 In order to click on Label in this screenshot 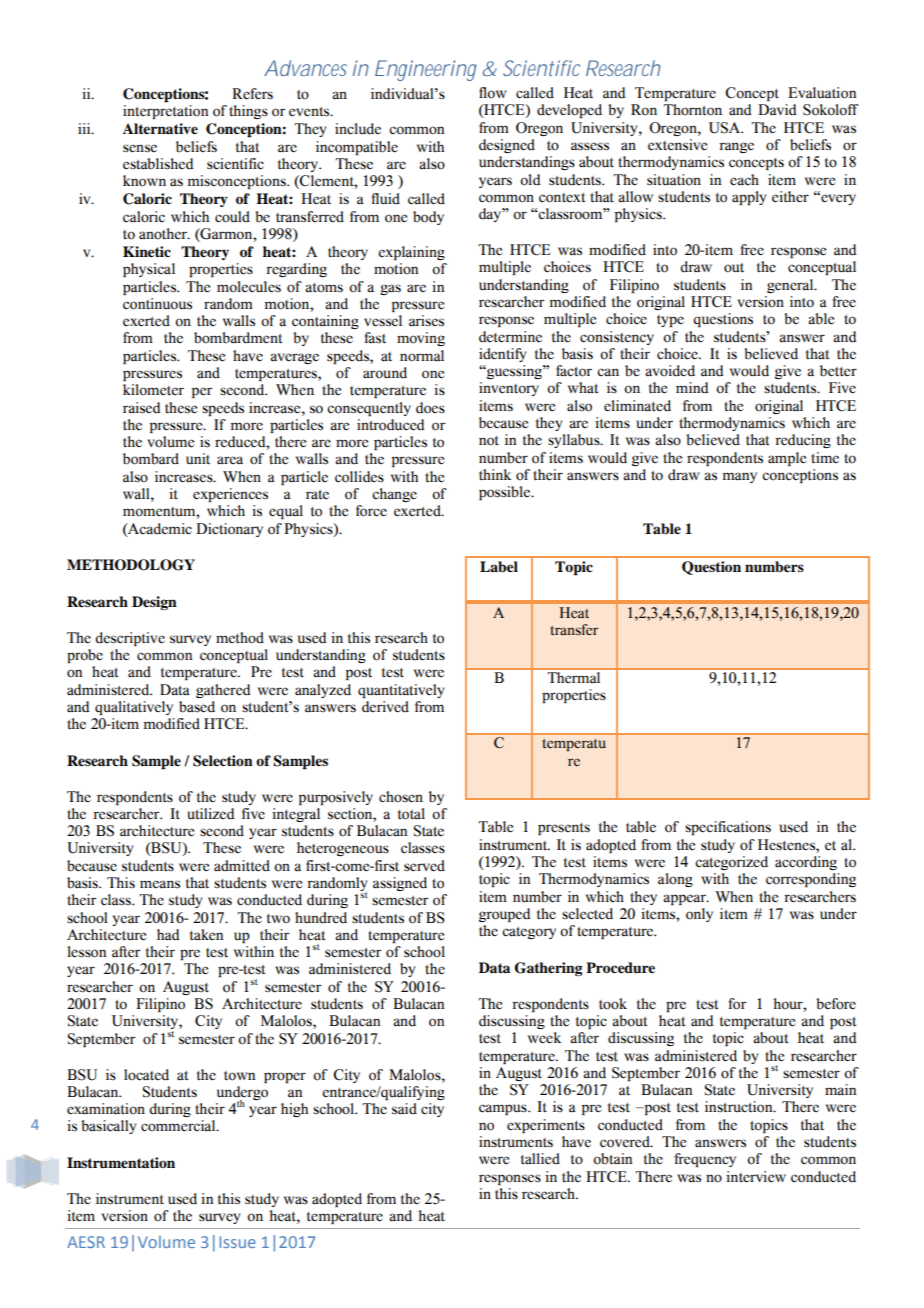, I will do `click(499, 567)`.
